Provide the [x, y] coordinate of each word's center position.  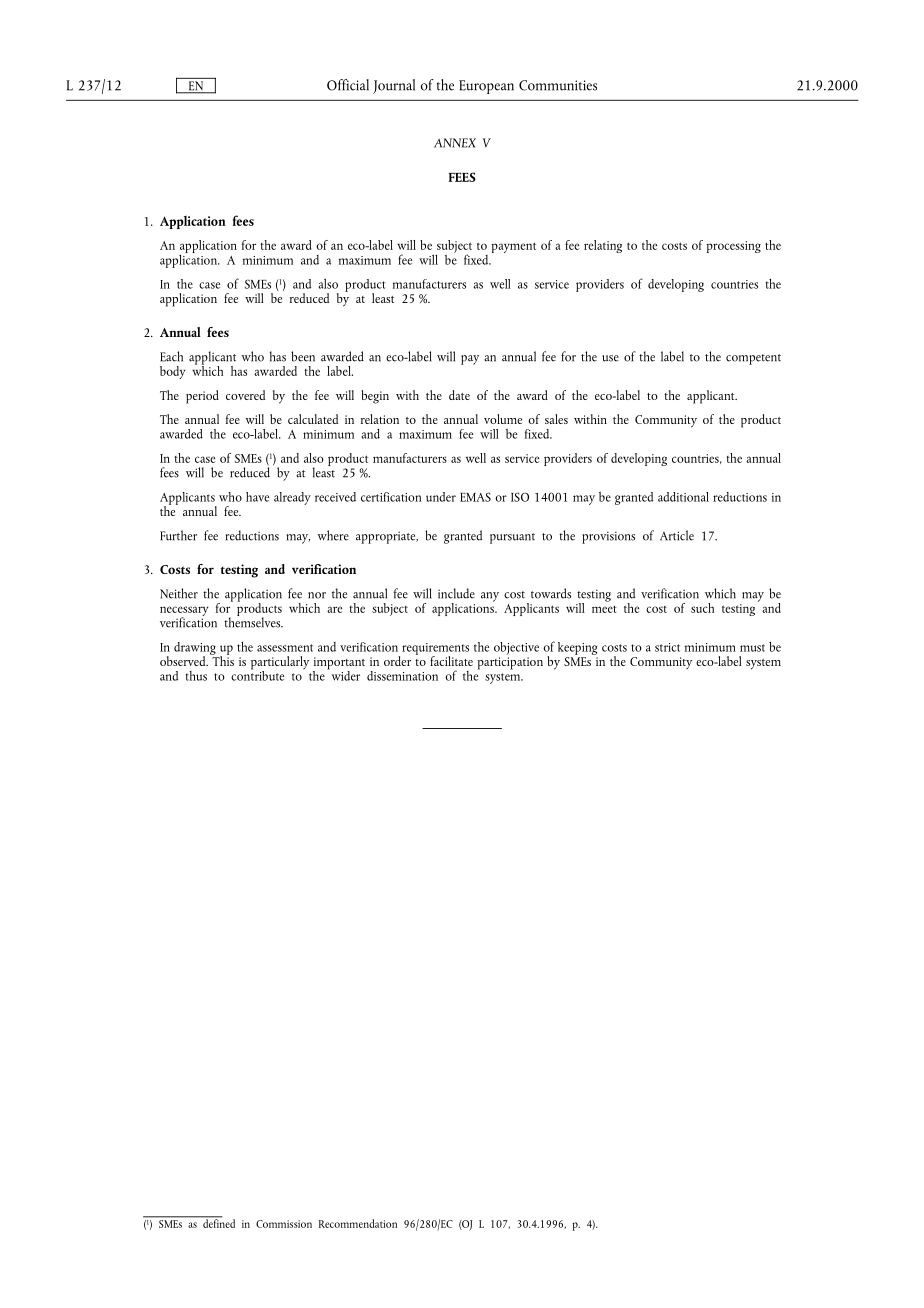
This [222, 660]
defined [218, 1222]
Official [348, 85]
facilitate [451, 661]
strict [667, 647]
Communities [558, 85]
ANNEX [455, 143]
